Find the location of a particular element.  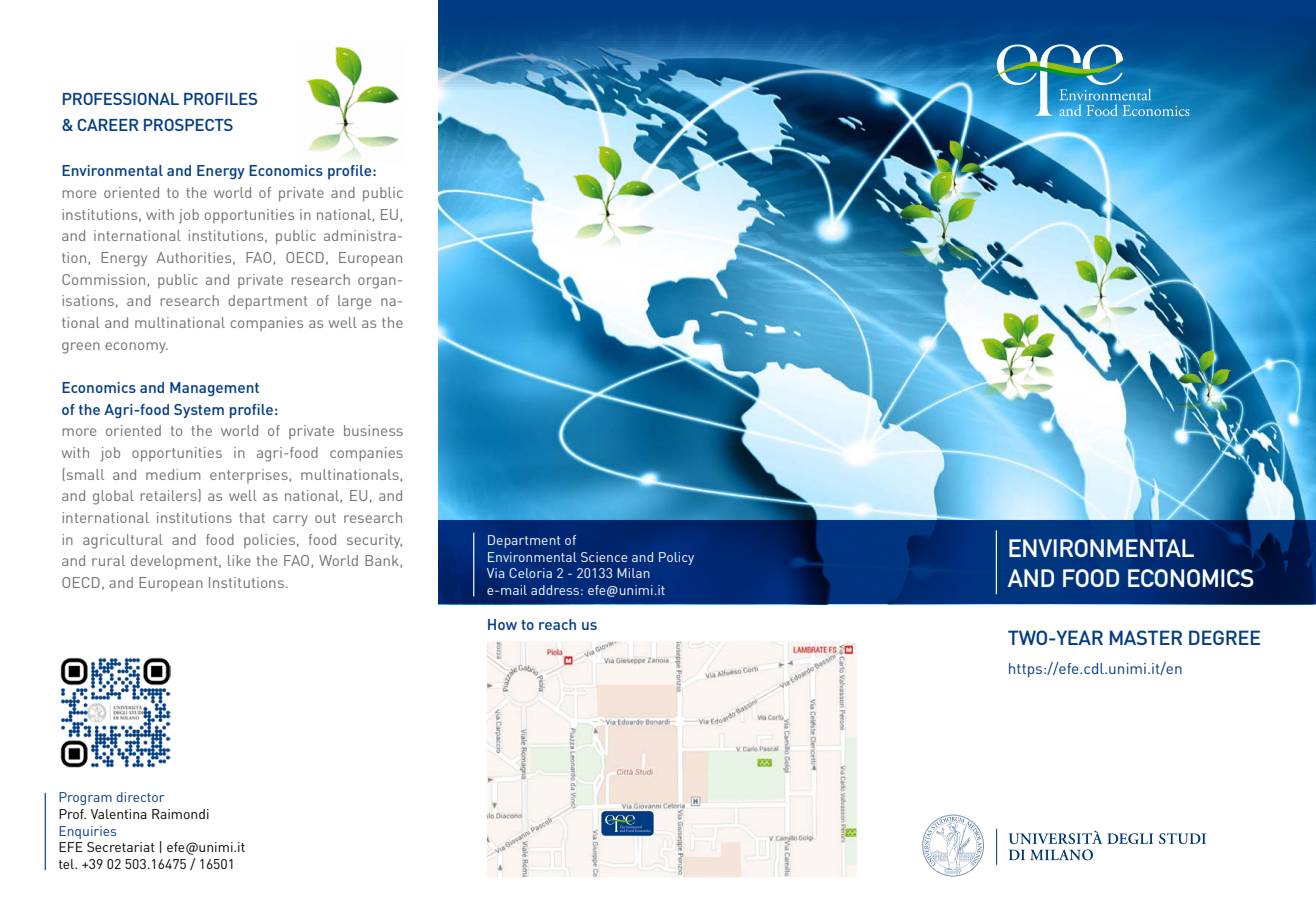

like is located at coordinates (239, 560).
